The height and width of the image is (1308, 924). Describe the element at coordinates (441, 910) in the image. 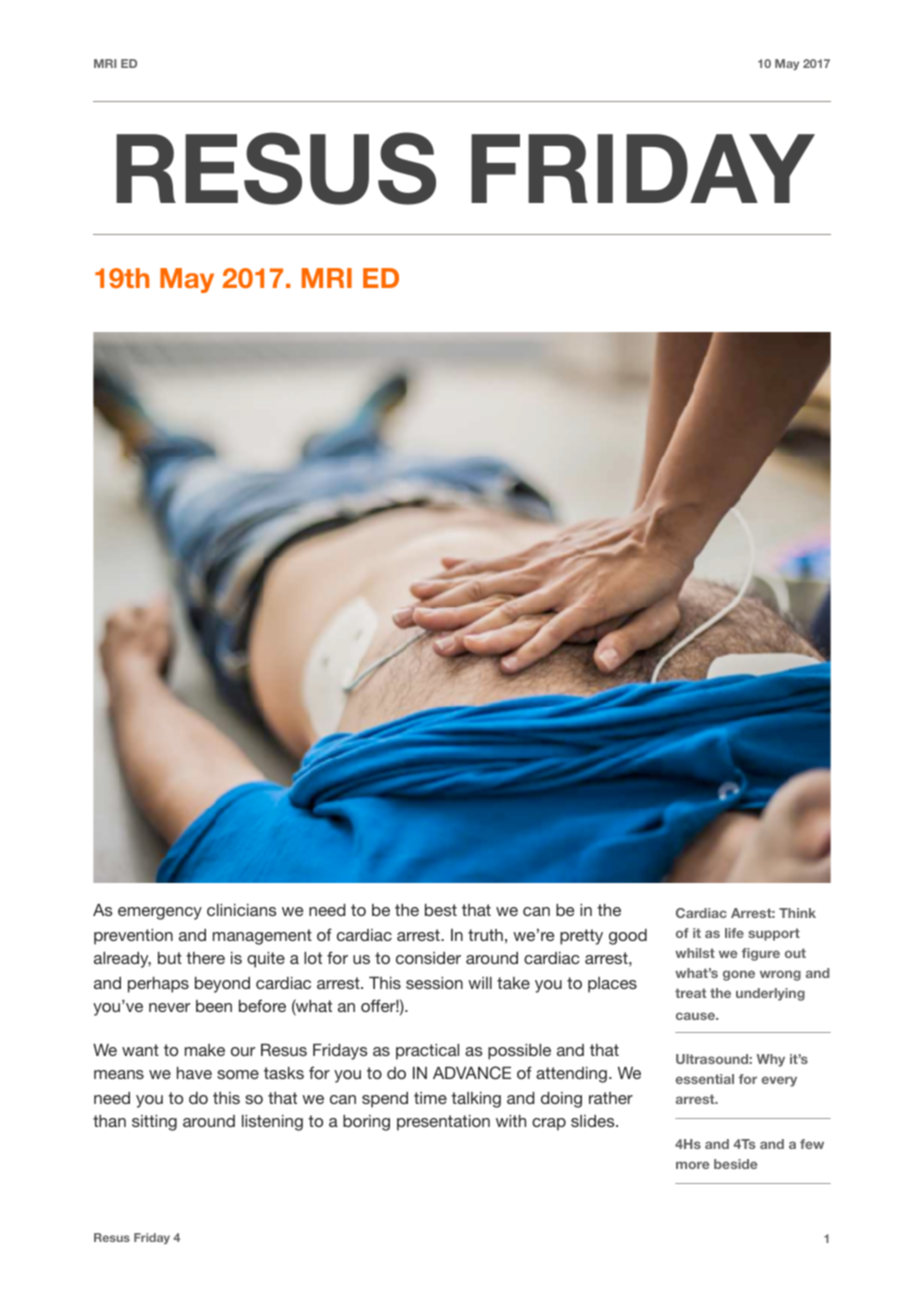

I see `best` at that location.
